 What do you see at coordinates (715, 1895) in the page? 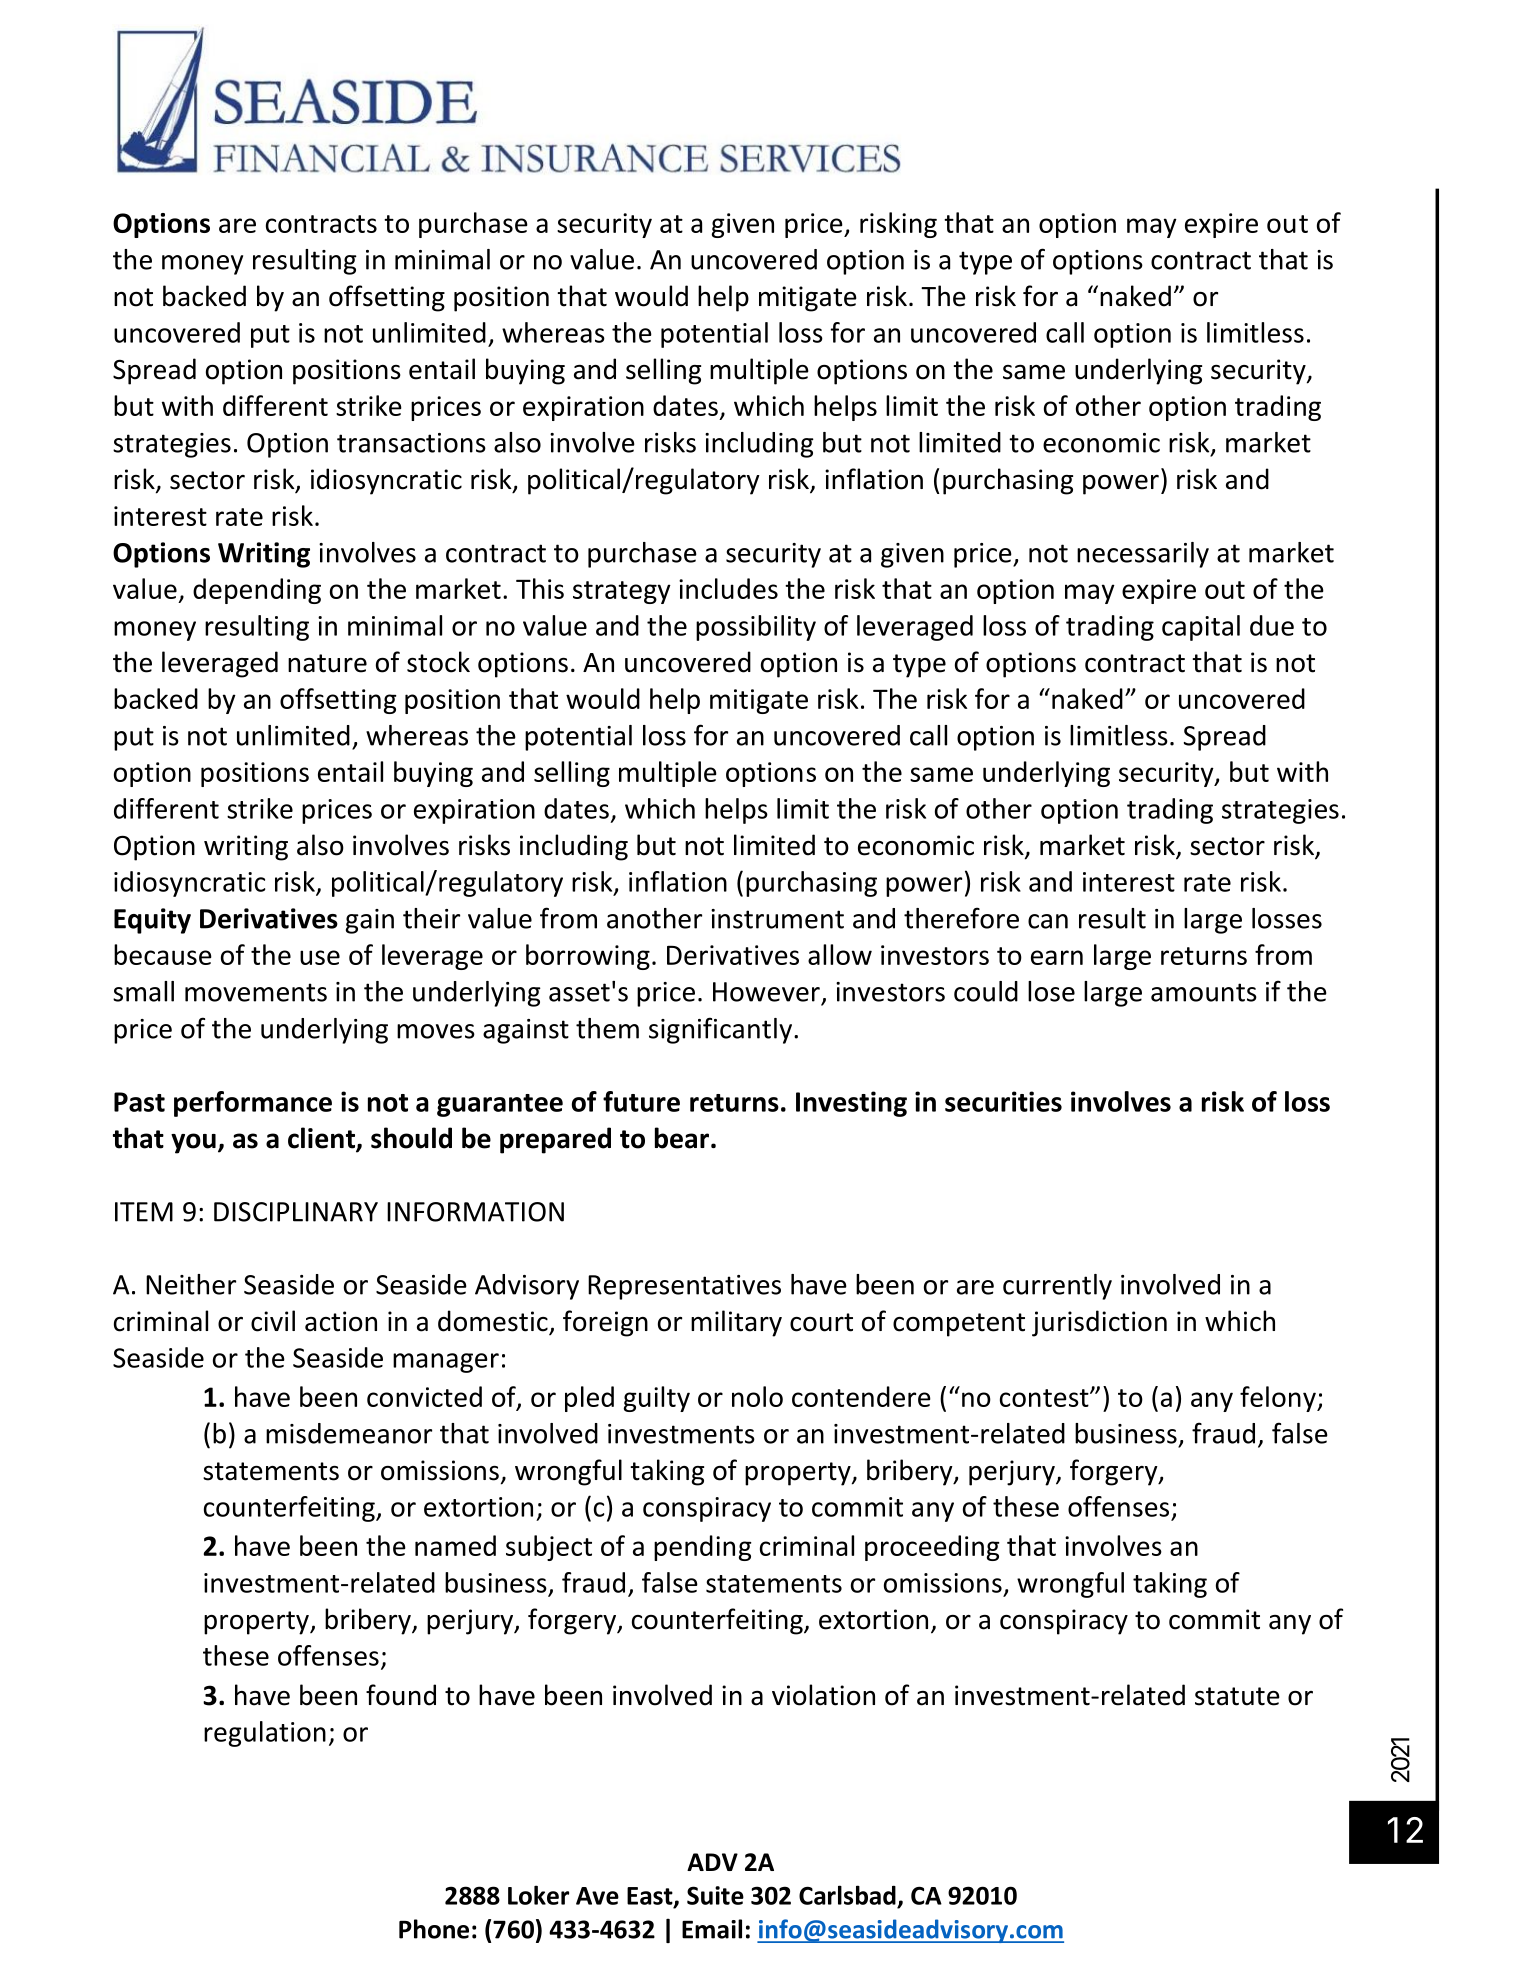
I see `Suite` at bounding box center [715, 1895].
